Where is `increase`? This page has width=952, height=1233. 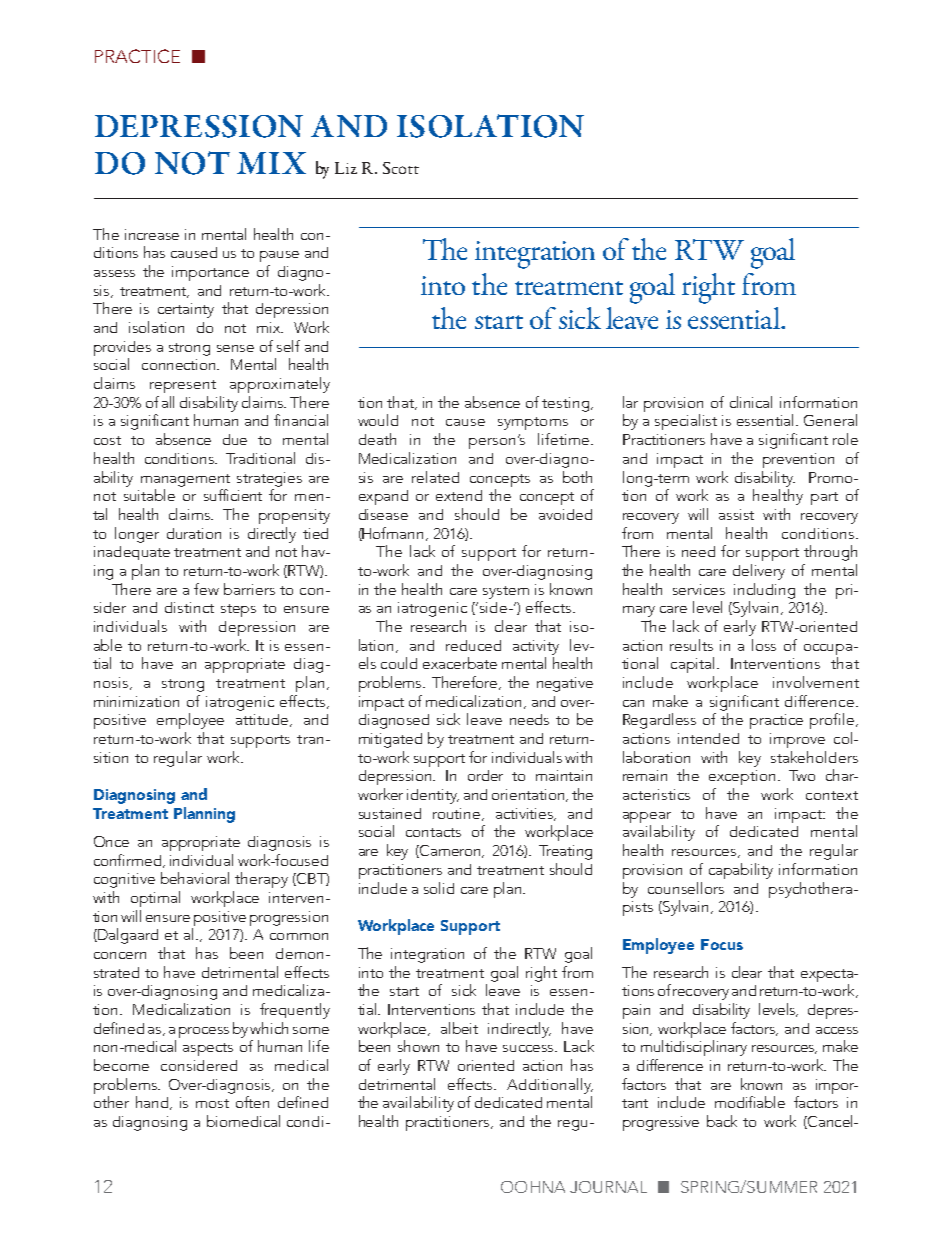
increase is located at coordinates (152, 234).
